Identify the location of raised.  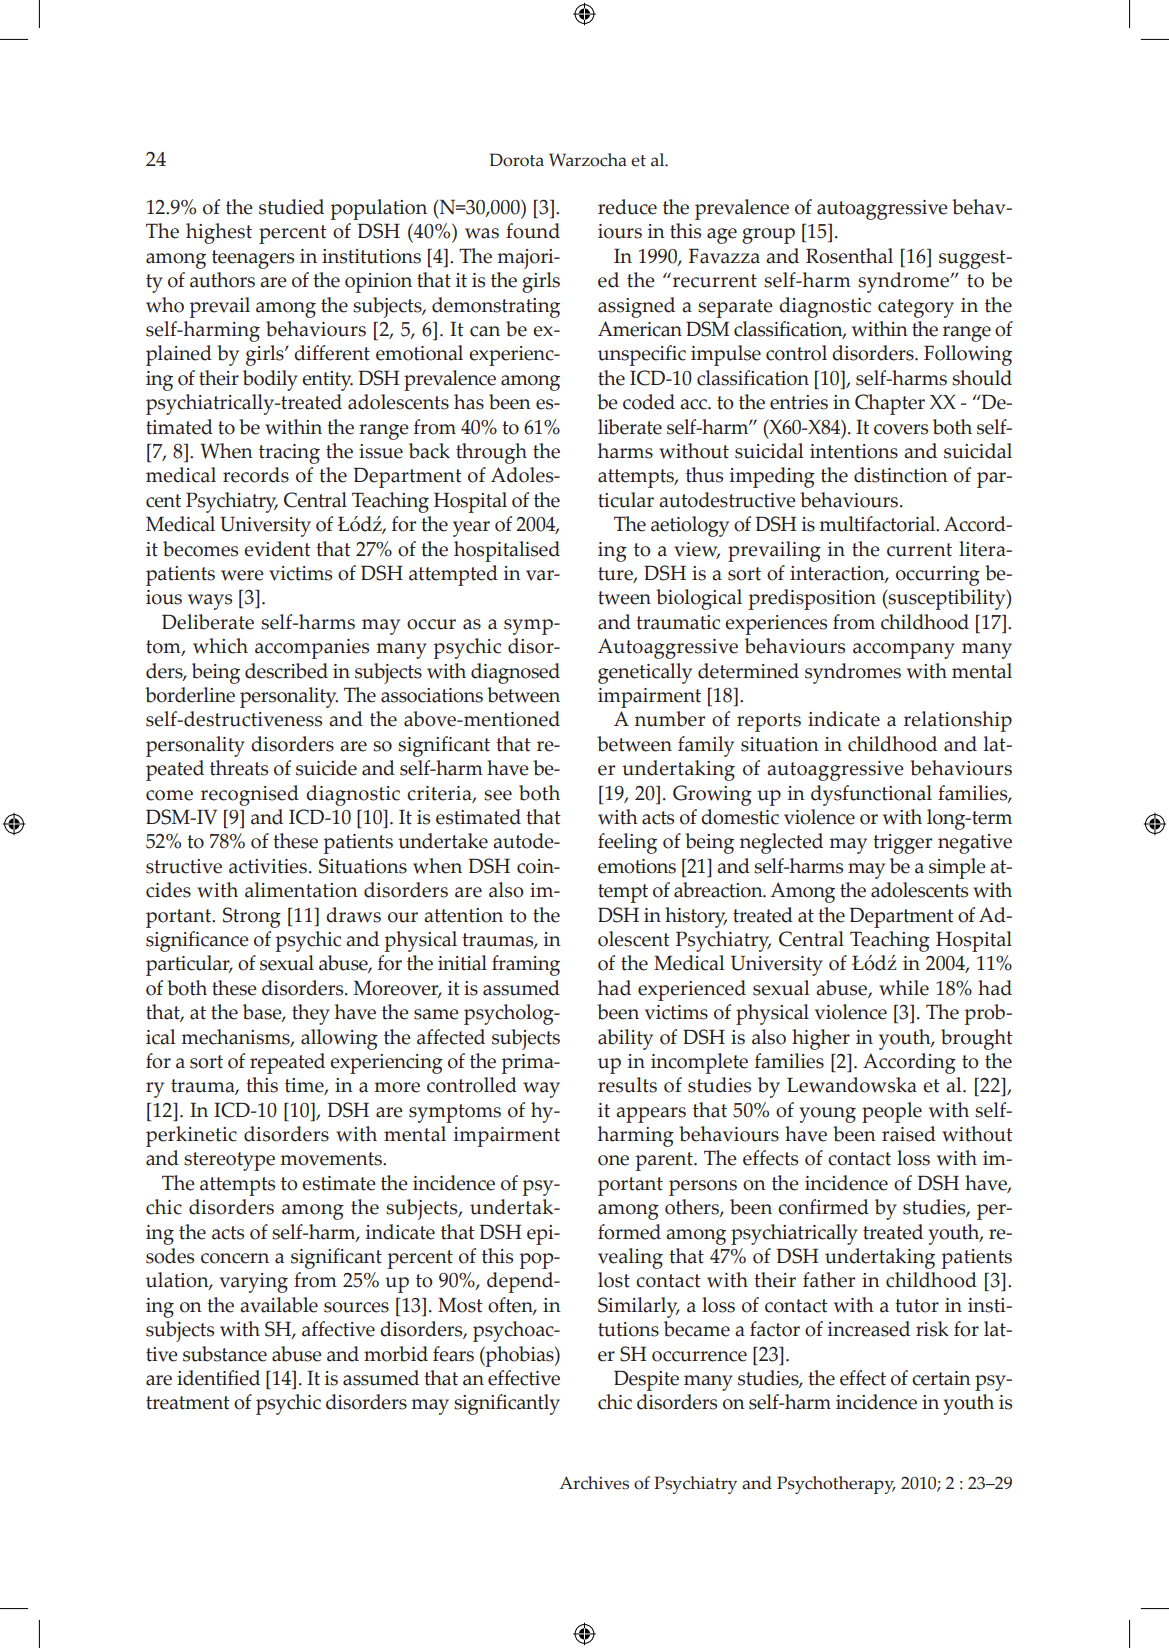
(909, 1134).
